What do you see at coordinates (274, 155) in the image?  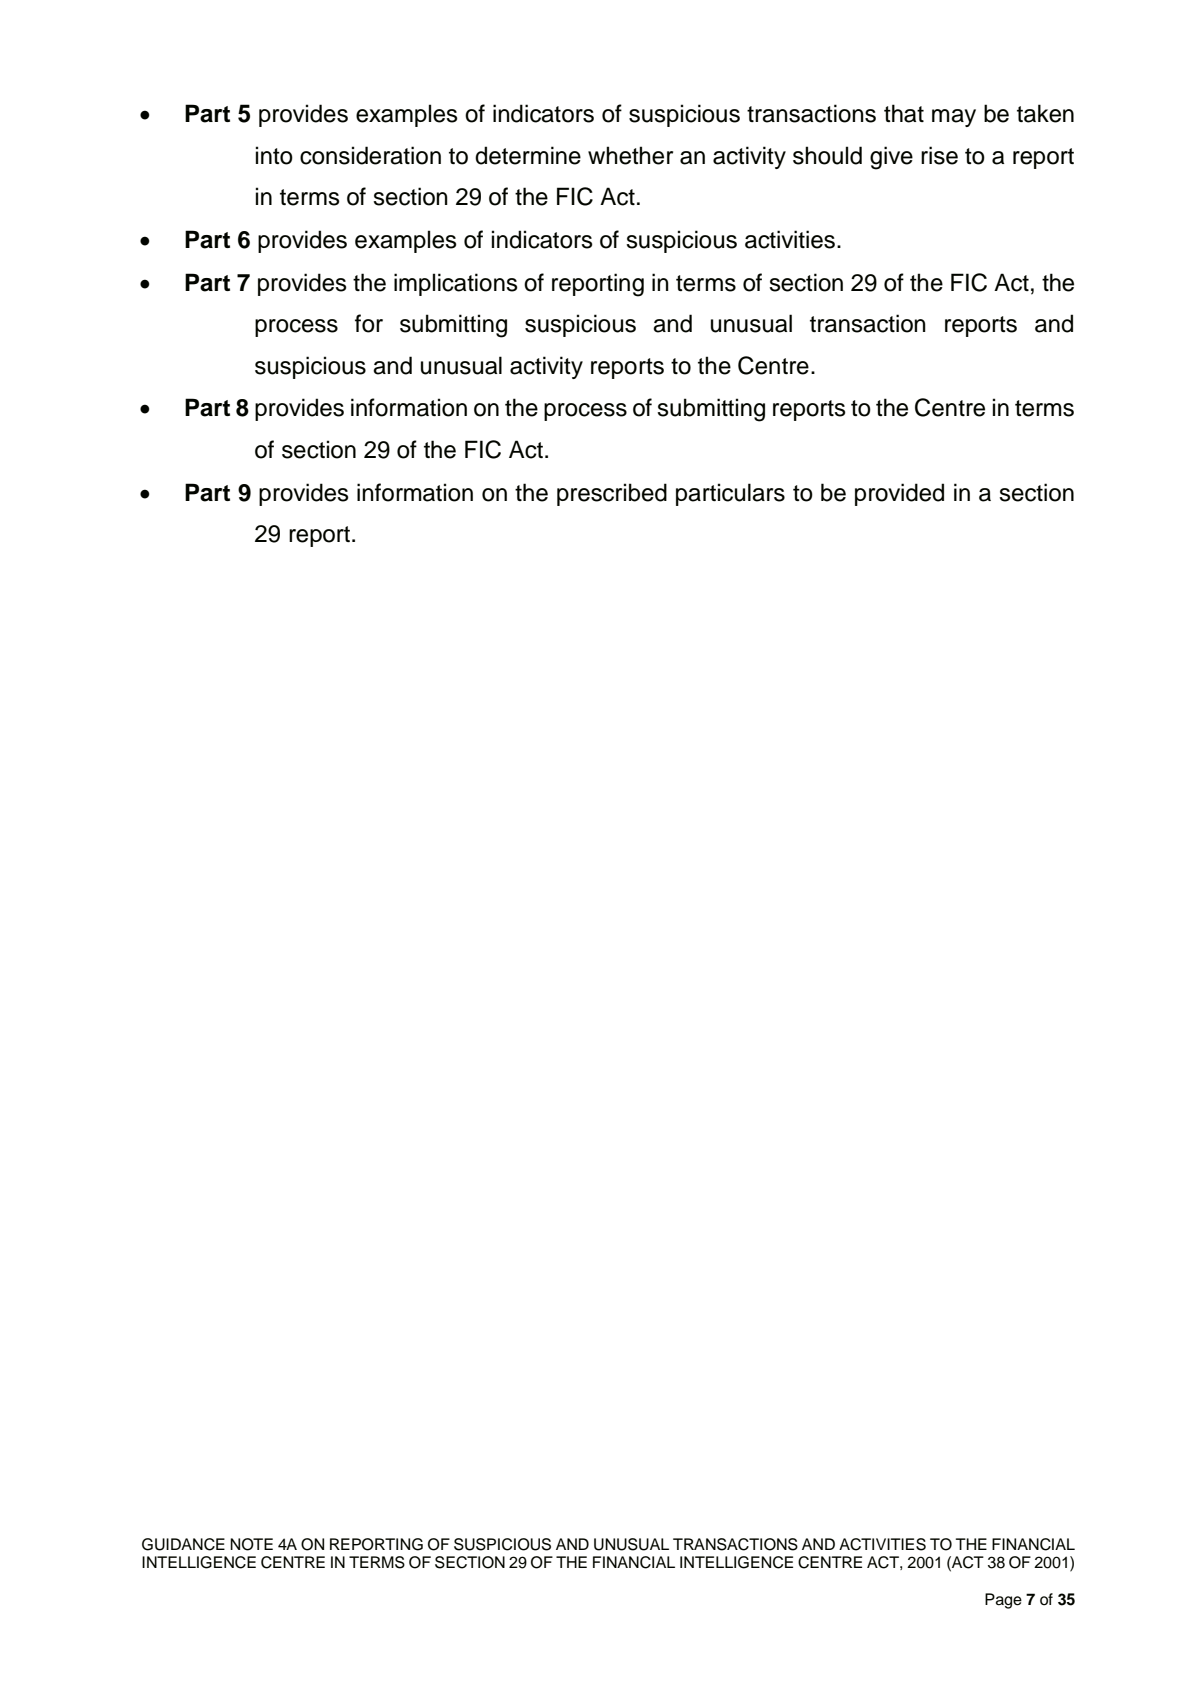 I see `into` at bounding box center [274, 155].
